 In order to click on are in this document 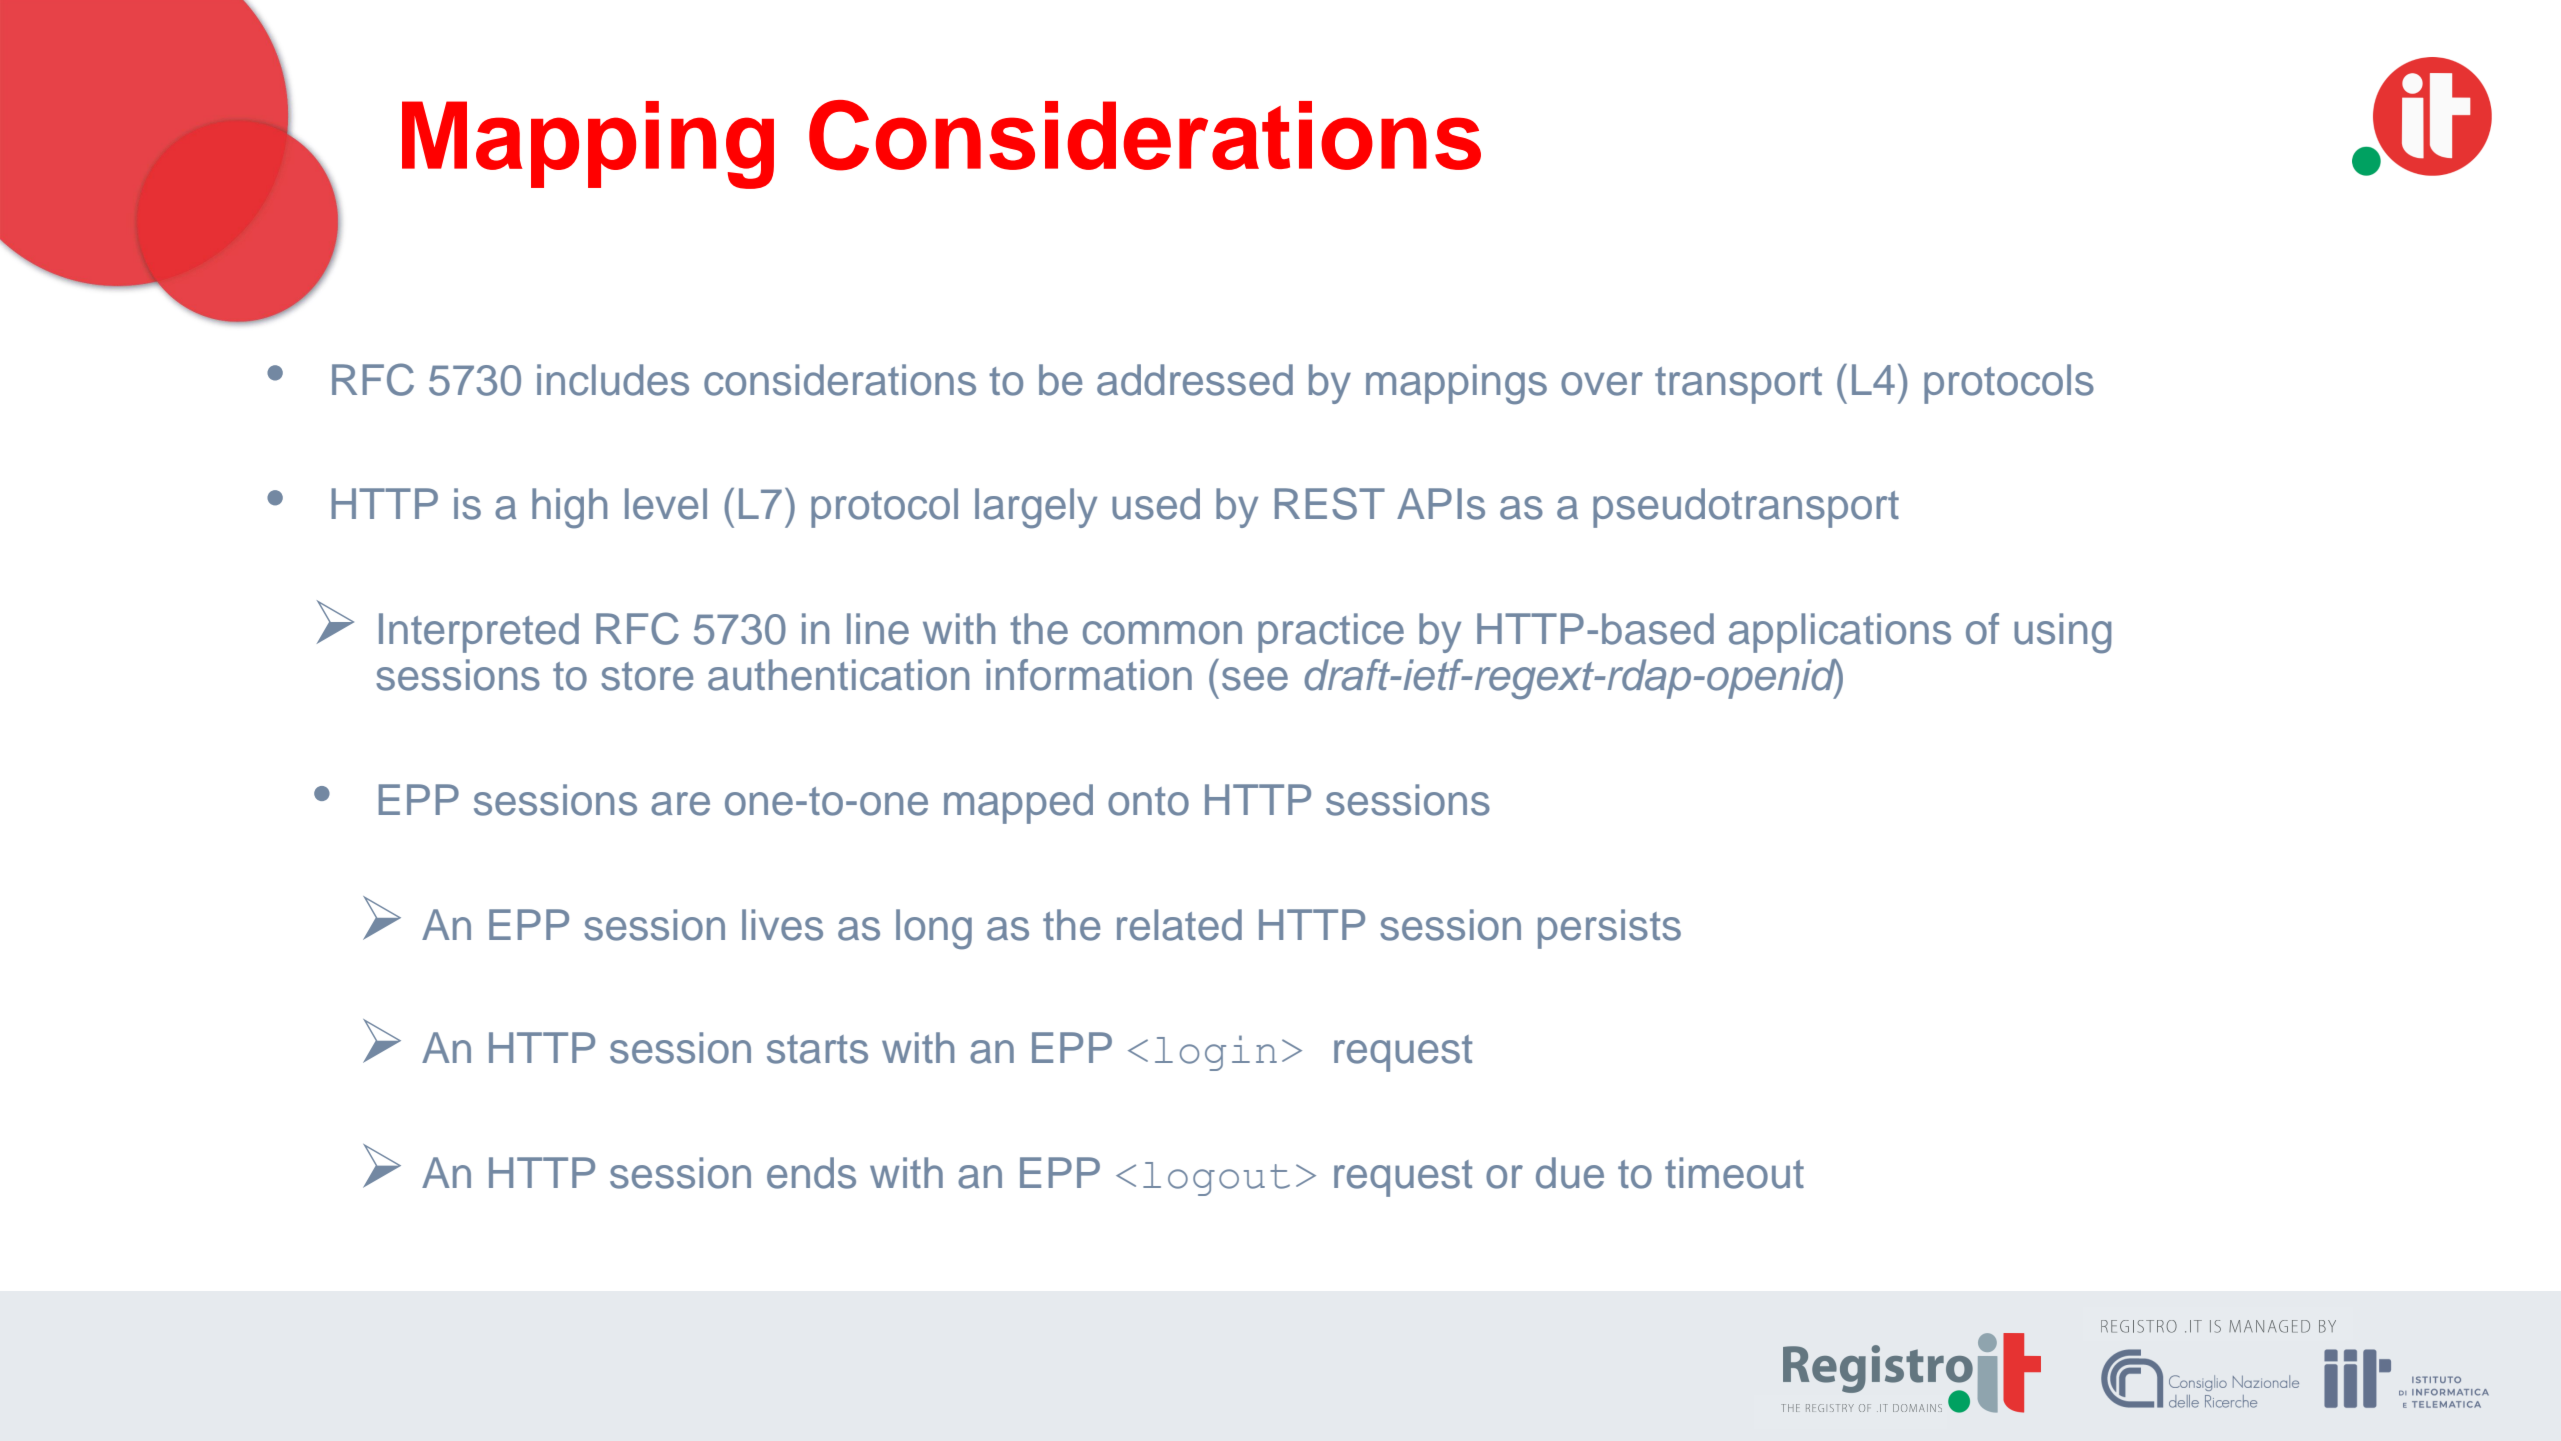, I will do `click(680, 804)`.
